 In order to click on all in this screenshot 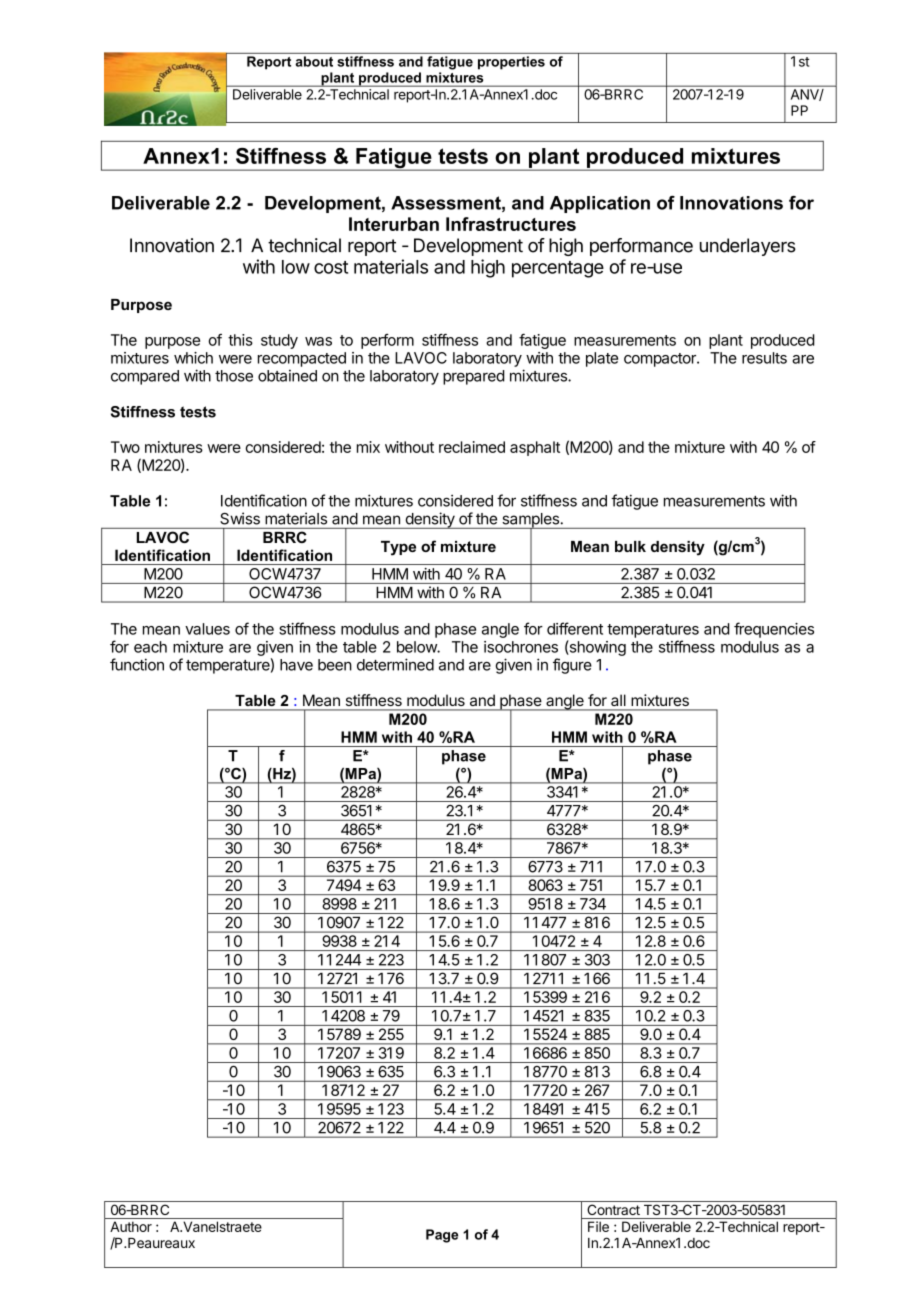, I will do `click(618, 700)`.
